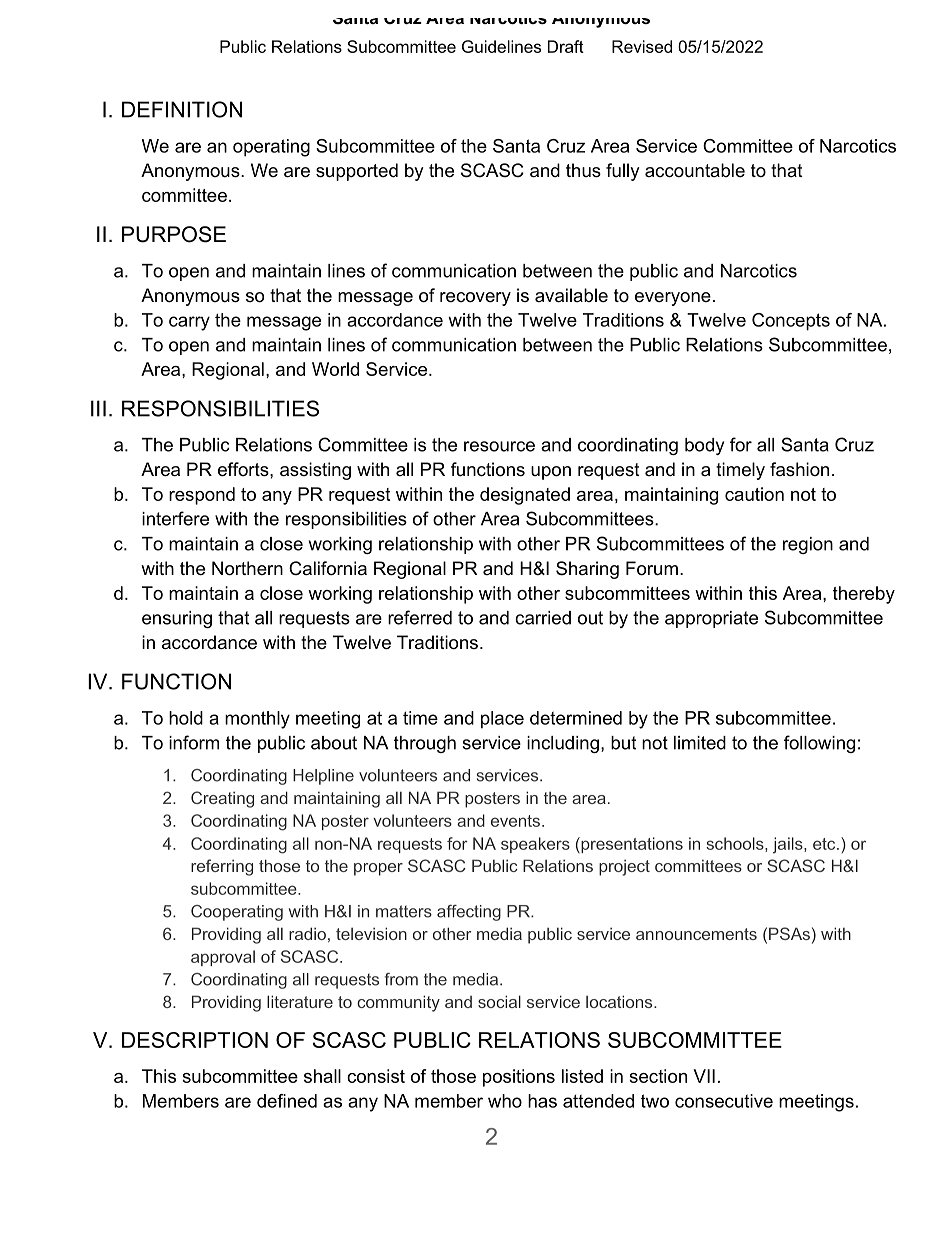 The image size is (952, 1233). Describe the element at coordinates (791, 322) in the screenshot. I see `Concepts` at that location.
